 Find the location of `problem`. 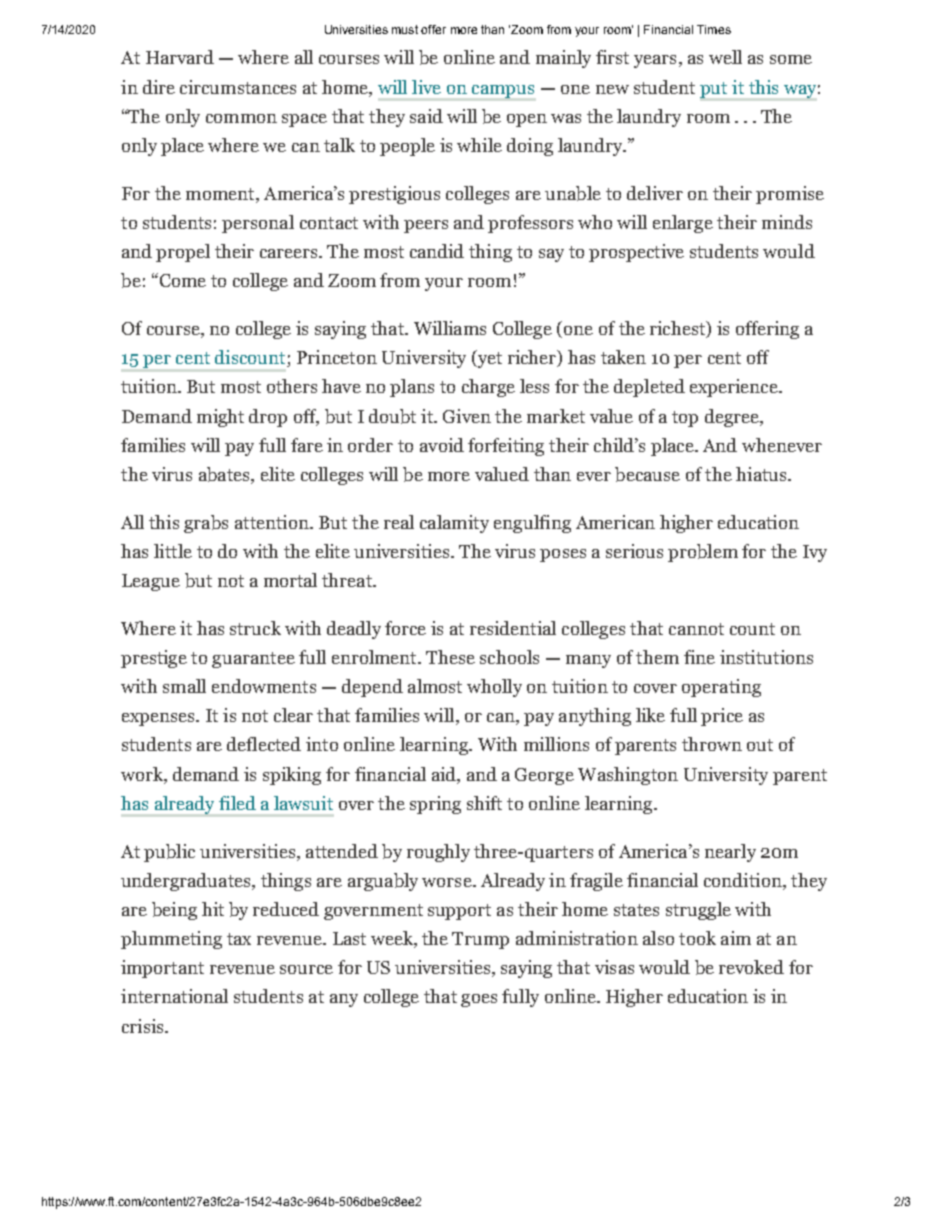

problem is located at coordinates (703, 553).
